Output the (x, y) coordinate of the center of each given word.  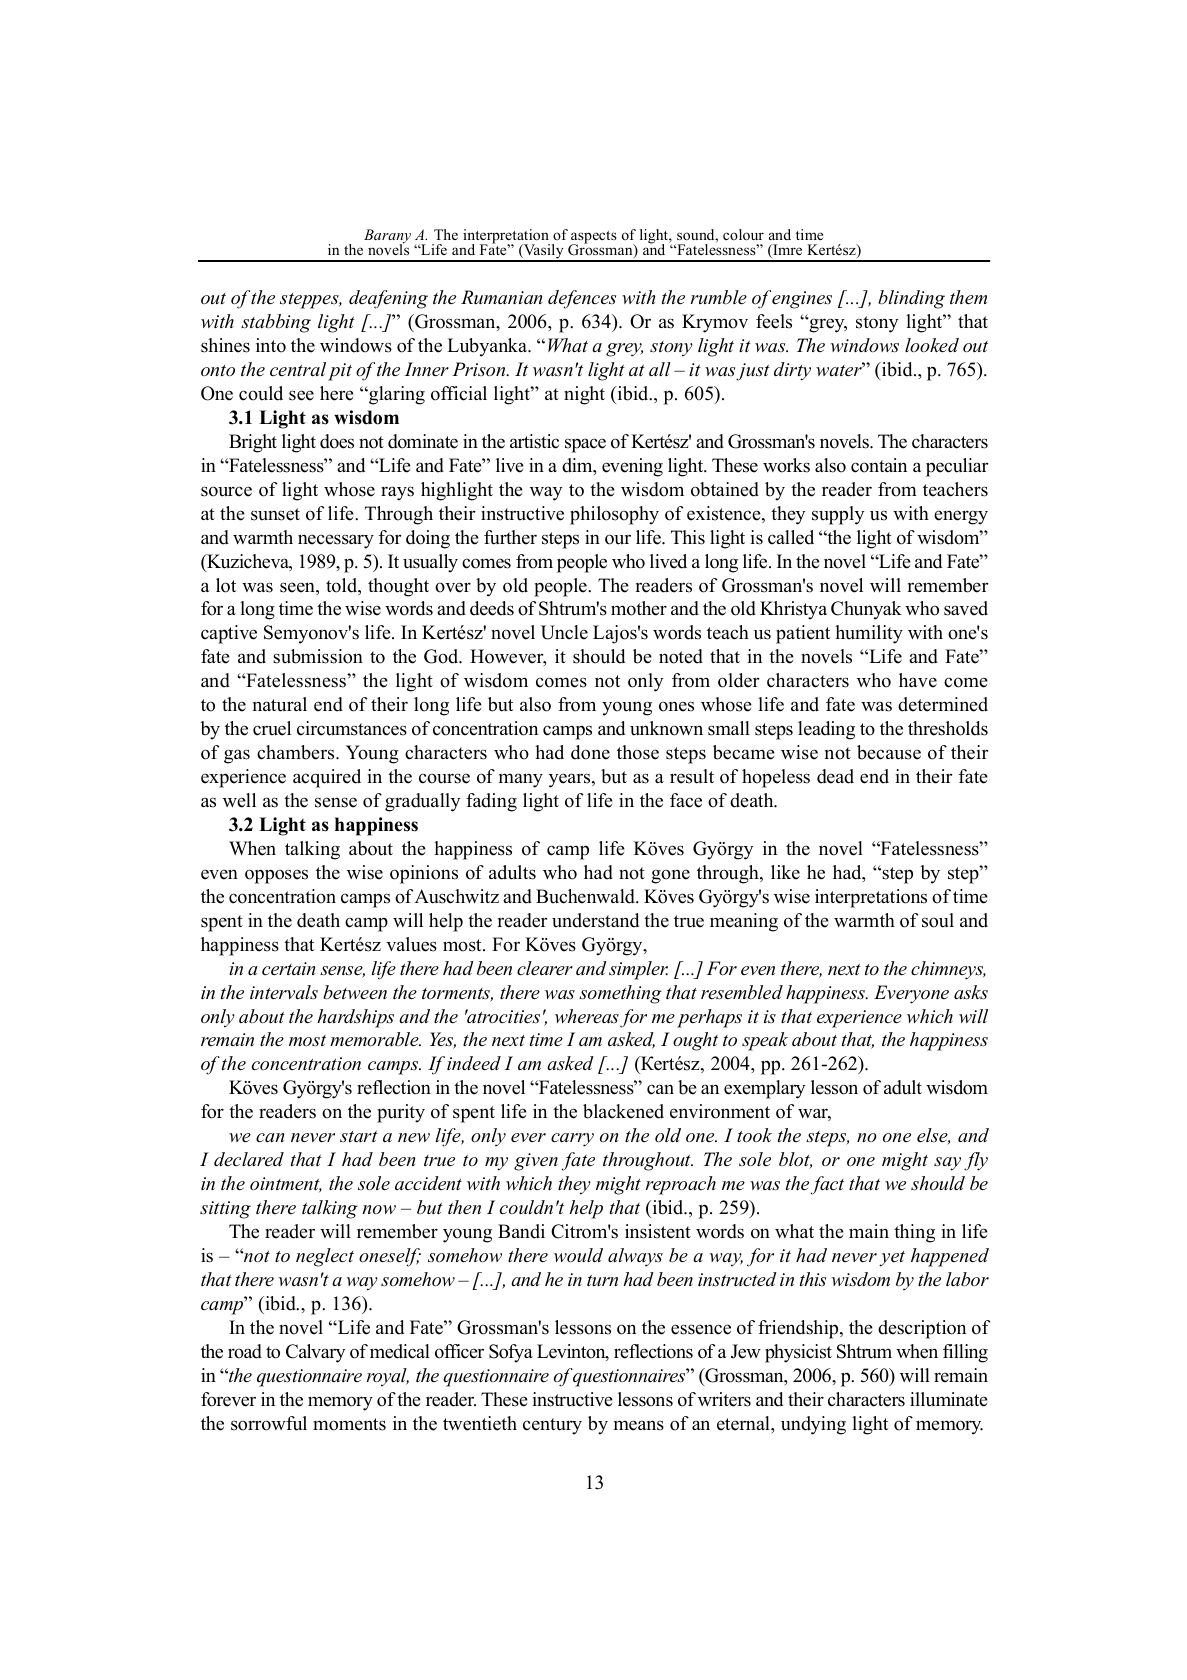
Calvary (315, 1353)
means (639, 1425)
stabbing (276, 323)
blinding (911, 299)
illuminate (949, 1399)
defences (582, 299)
